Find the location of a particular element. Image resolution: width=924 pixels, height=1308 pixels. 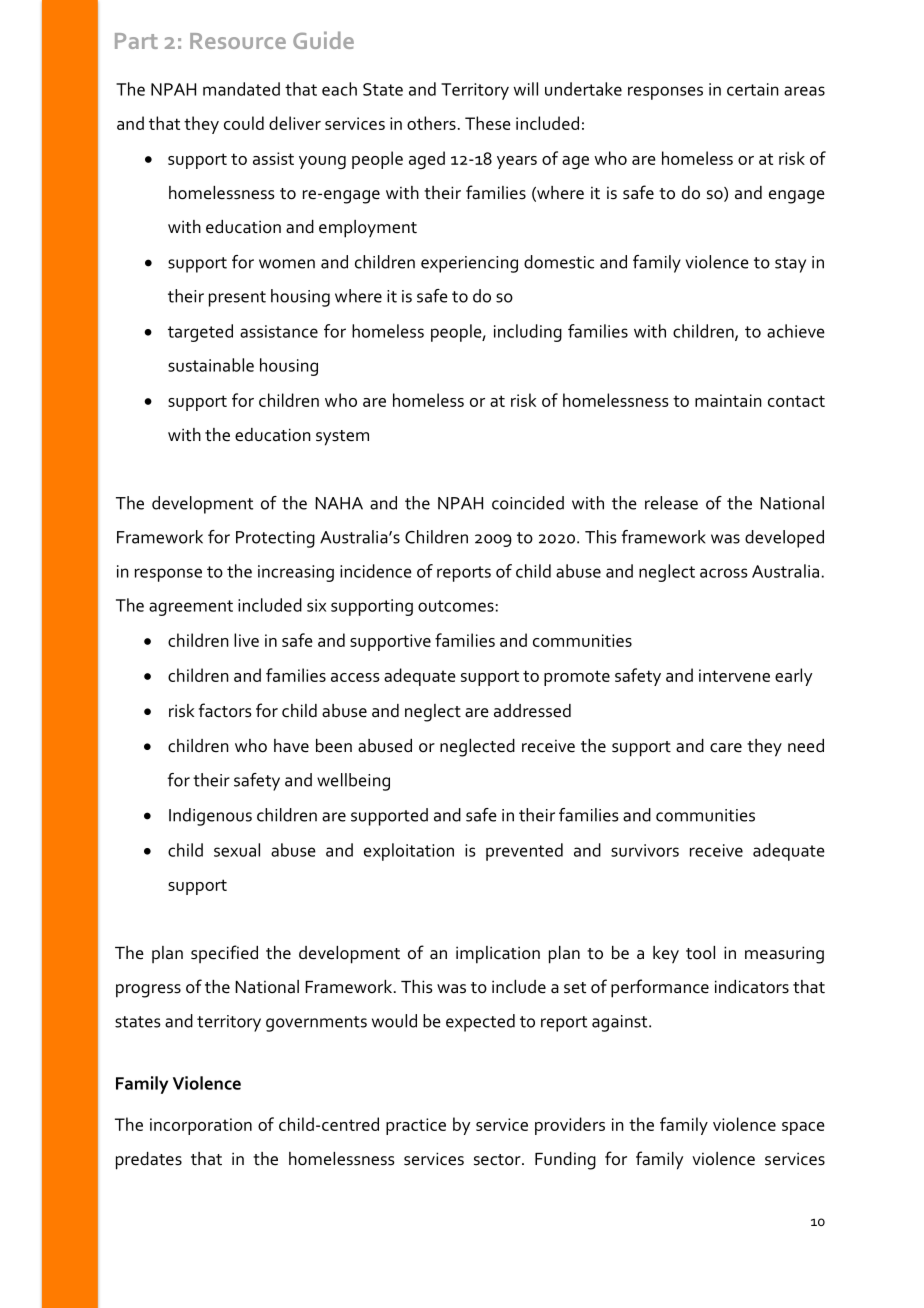

coincided is located at coordinates (528, 503).
